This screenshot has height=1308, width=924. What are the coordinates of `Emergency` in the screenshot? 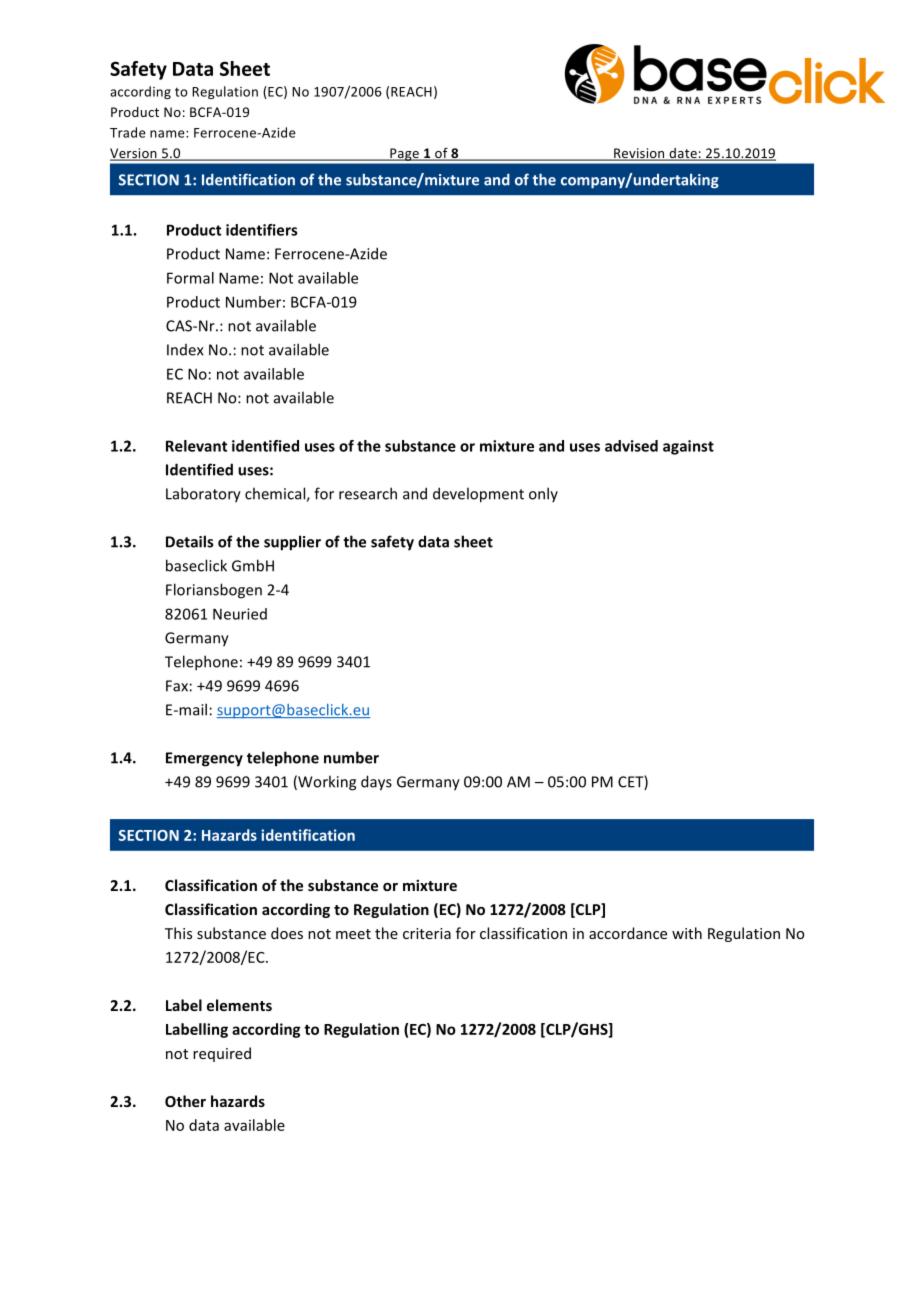 It's located at (204, 759).
